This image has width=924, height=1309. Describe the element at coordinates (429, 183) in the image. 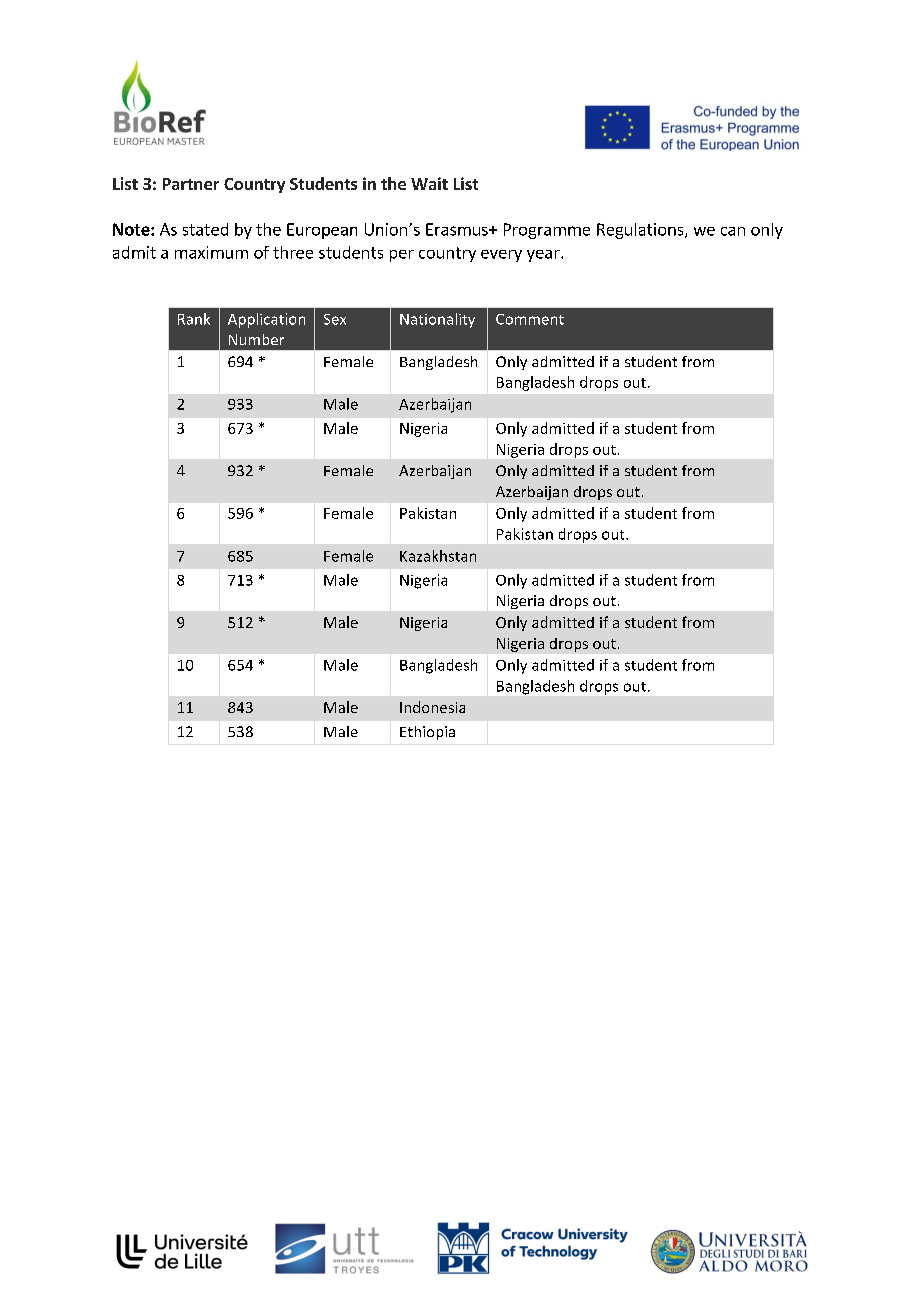

I see `Wait` at that location.
